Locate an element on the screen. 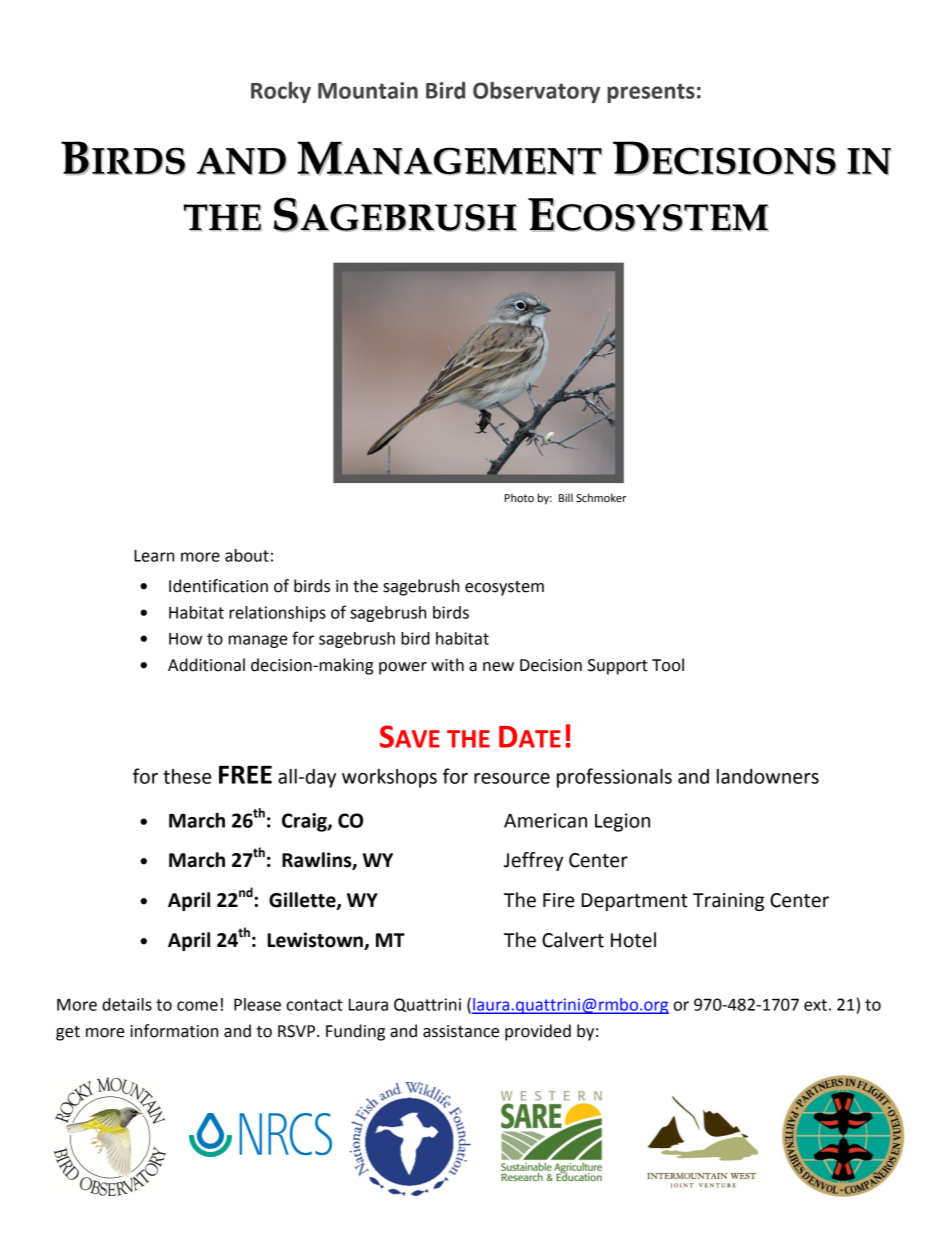  Photo is located at coordinates (519, 497).
